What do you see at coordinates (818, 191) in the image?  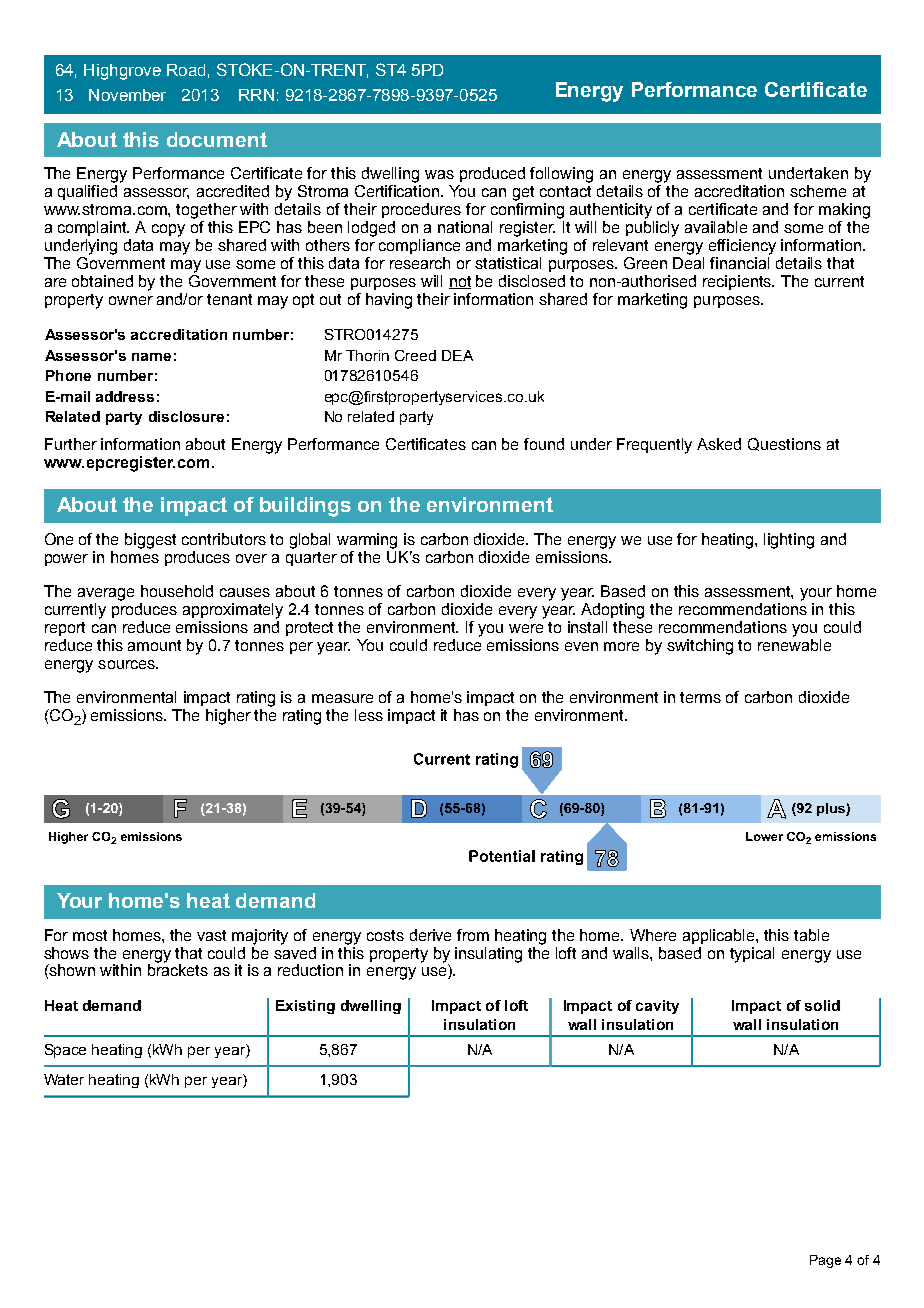 I see `scheme` at bounding box center [818, 191].
